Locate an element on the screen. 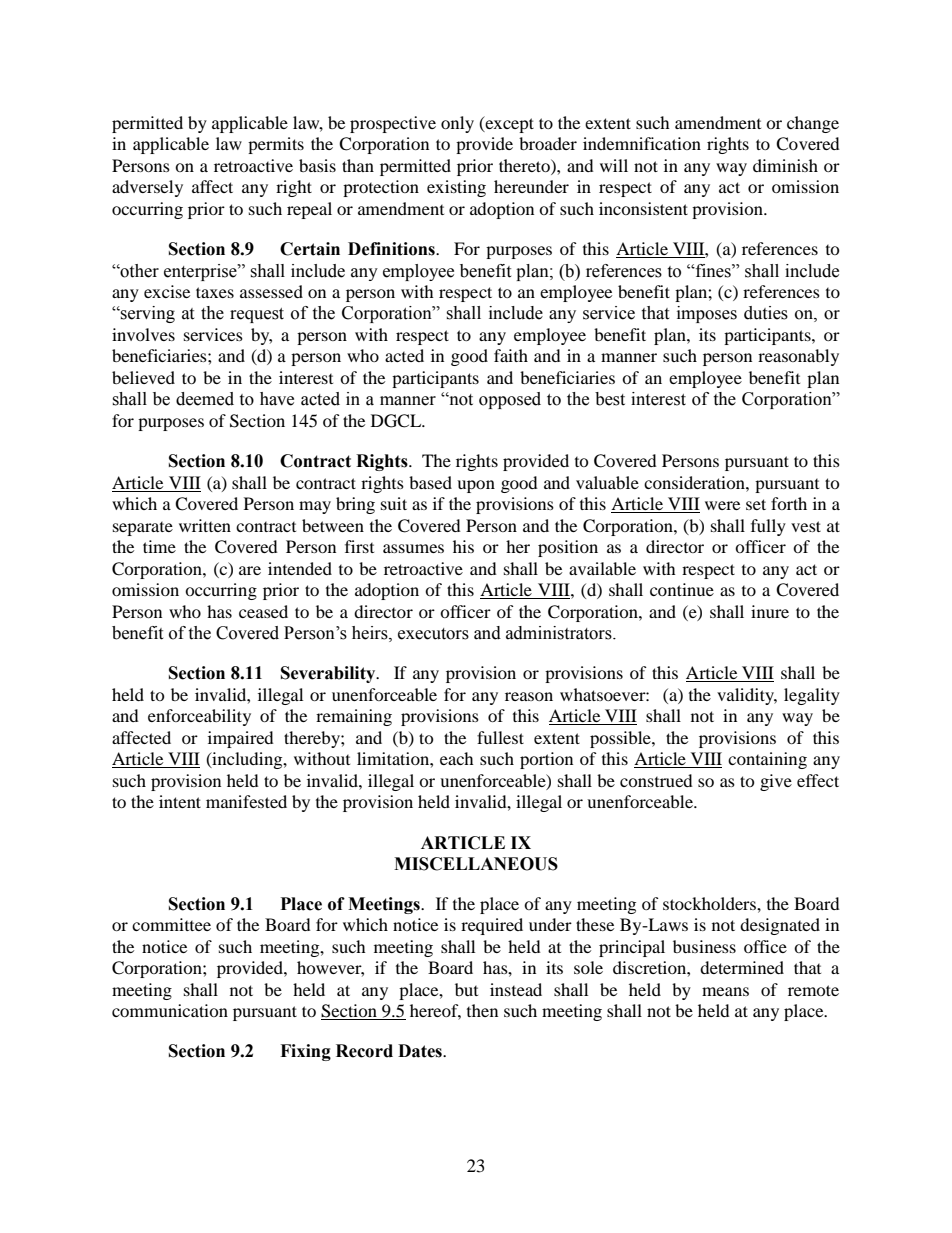  executors is located at coordinates (433, 634).
